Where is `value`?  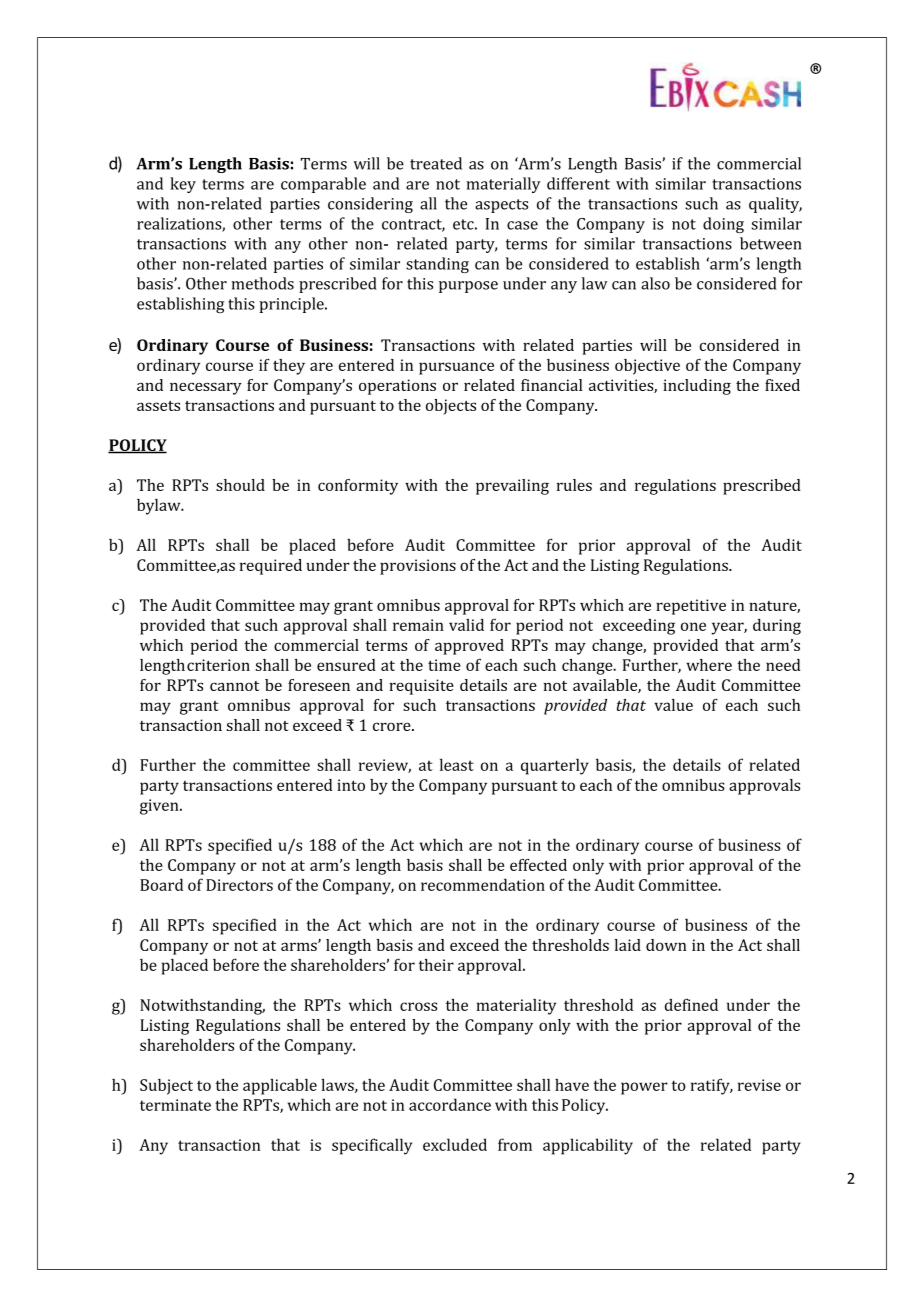 value is located at coordinates (673, 705).
